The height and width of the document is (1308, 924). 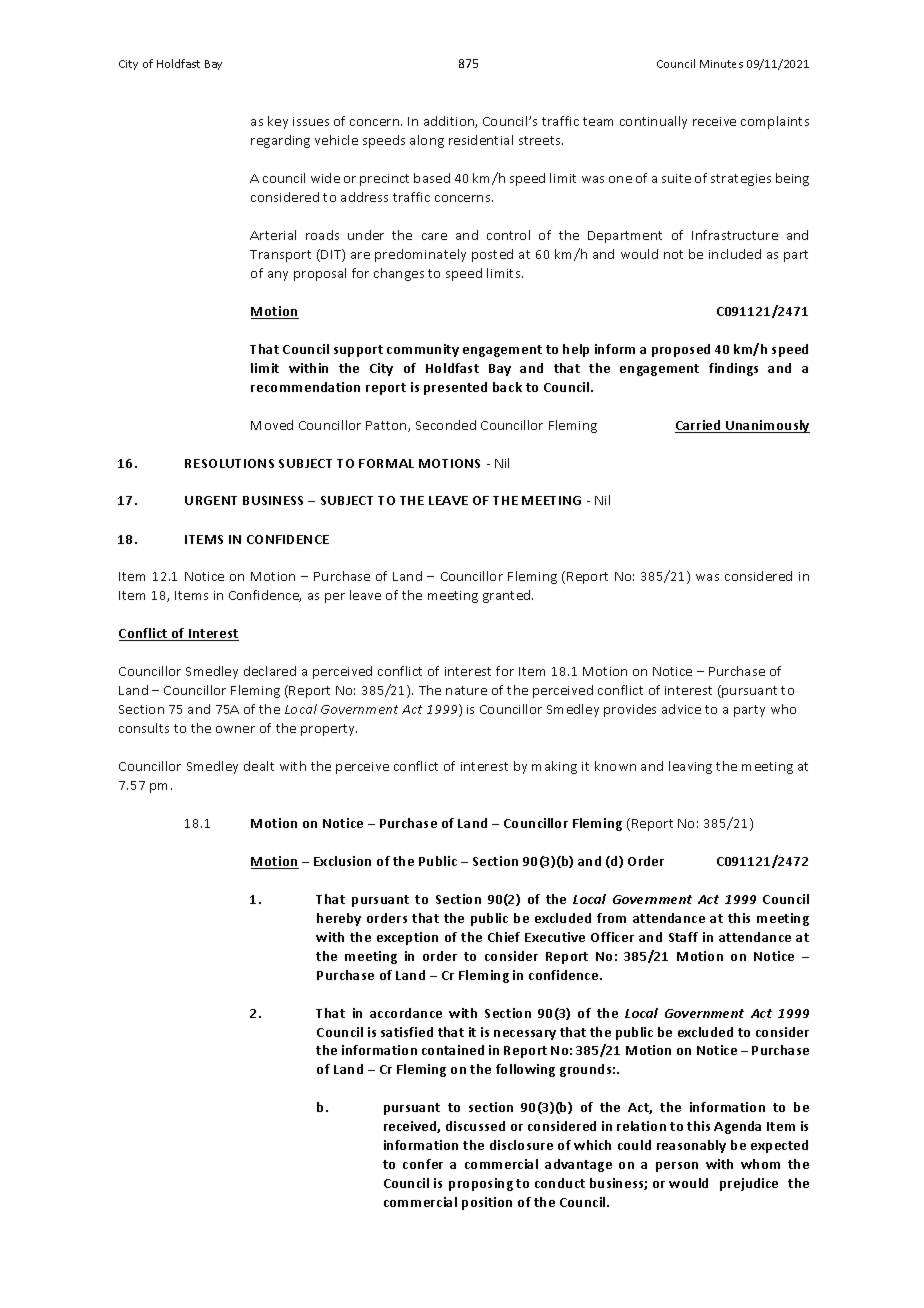 I want to click on Minutes, so click(x=721, y=64).
